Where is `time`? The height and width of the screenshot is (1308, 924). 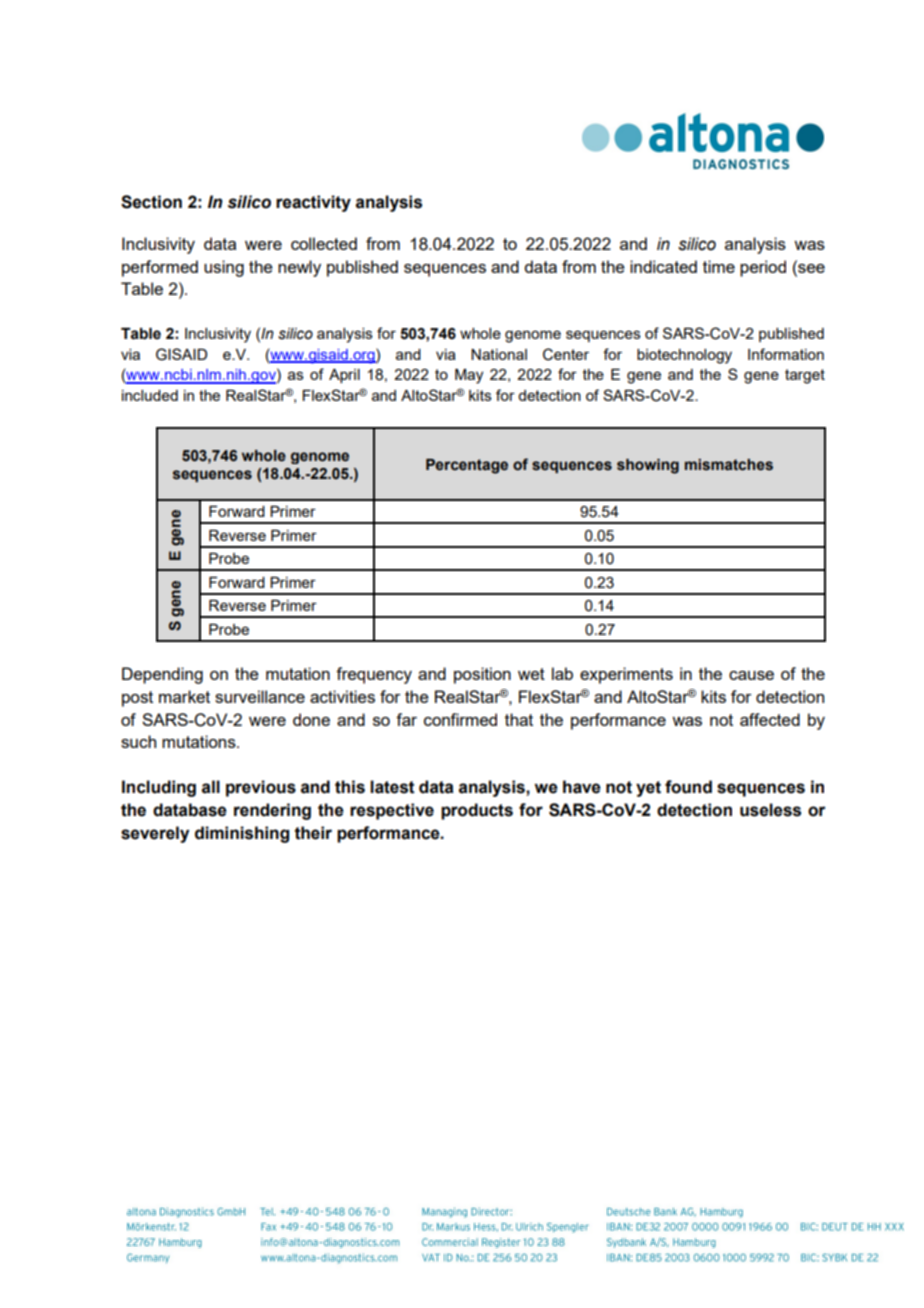 time is located at coordinates (719, 266).
